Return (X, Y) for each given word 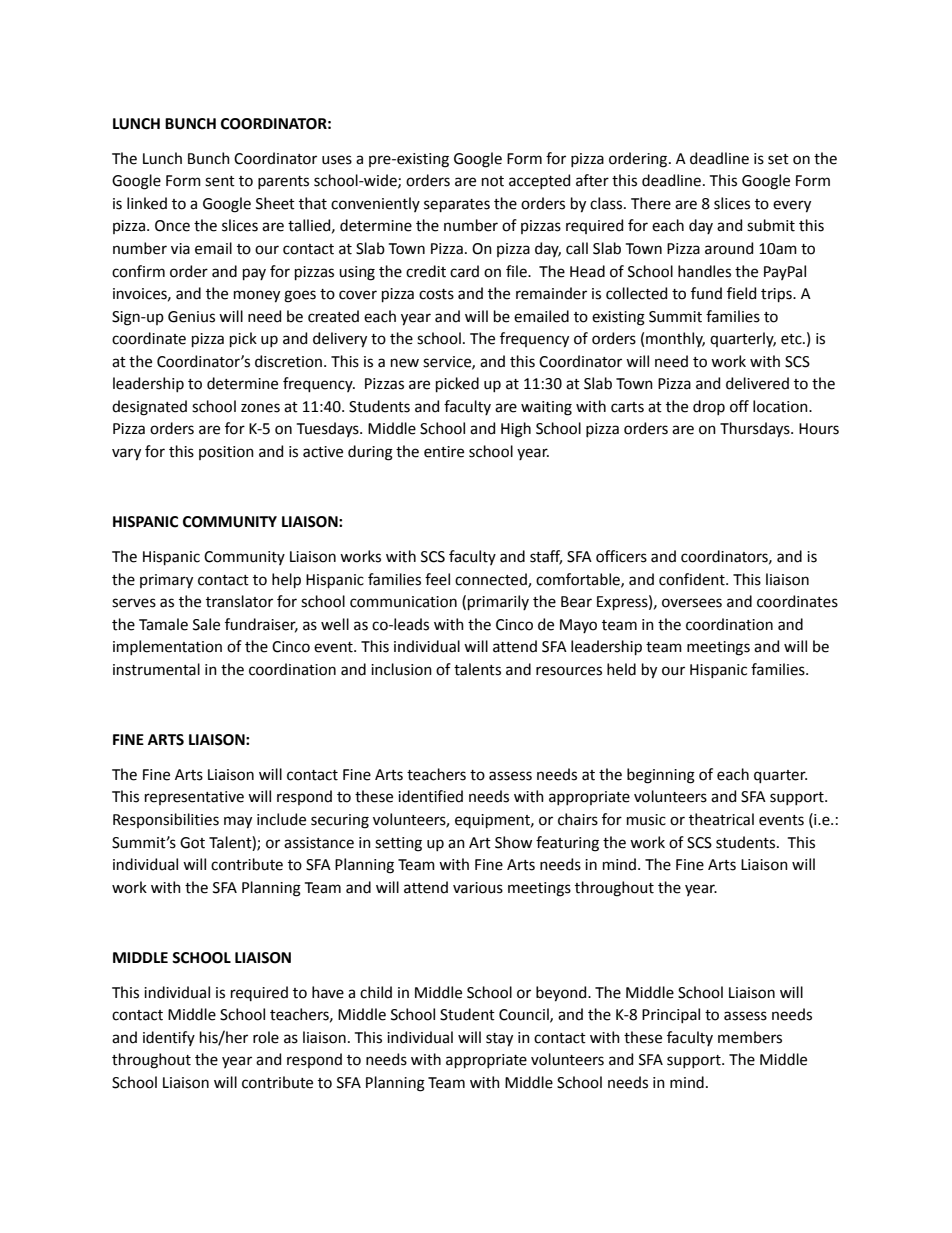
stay (499, 1040)
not (493, 181)
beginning (661, 776)
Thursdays (756, 430)
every (792, 206)
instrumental (156, 669)
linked (147, 203)
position (226, 453)
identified (430, 796)
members (750, 1037)
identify (169, 1038)
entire (444, 452)
